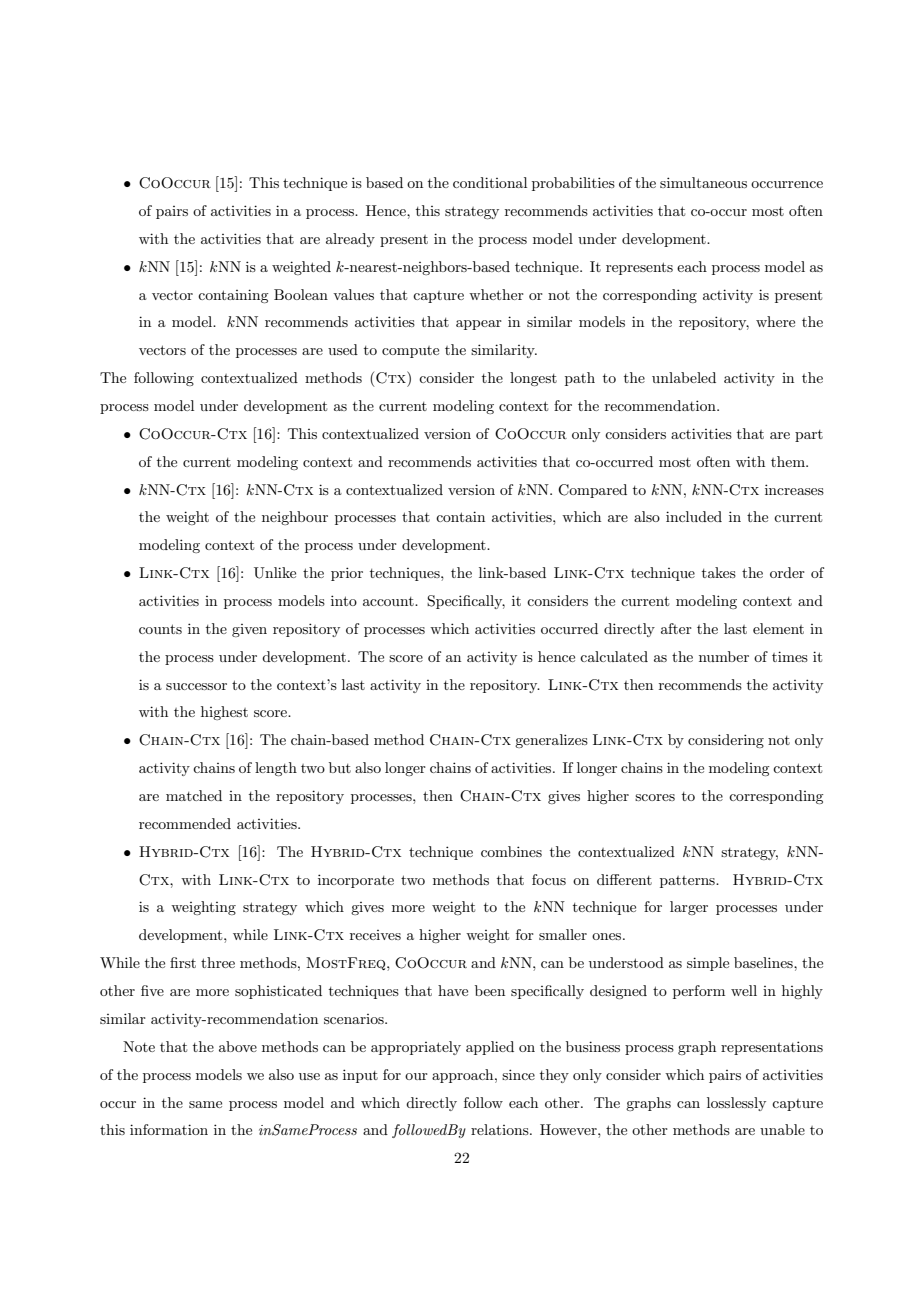  I want to click on unable, so click(782, 1129).
